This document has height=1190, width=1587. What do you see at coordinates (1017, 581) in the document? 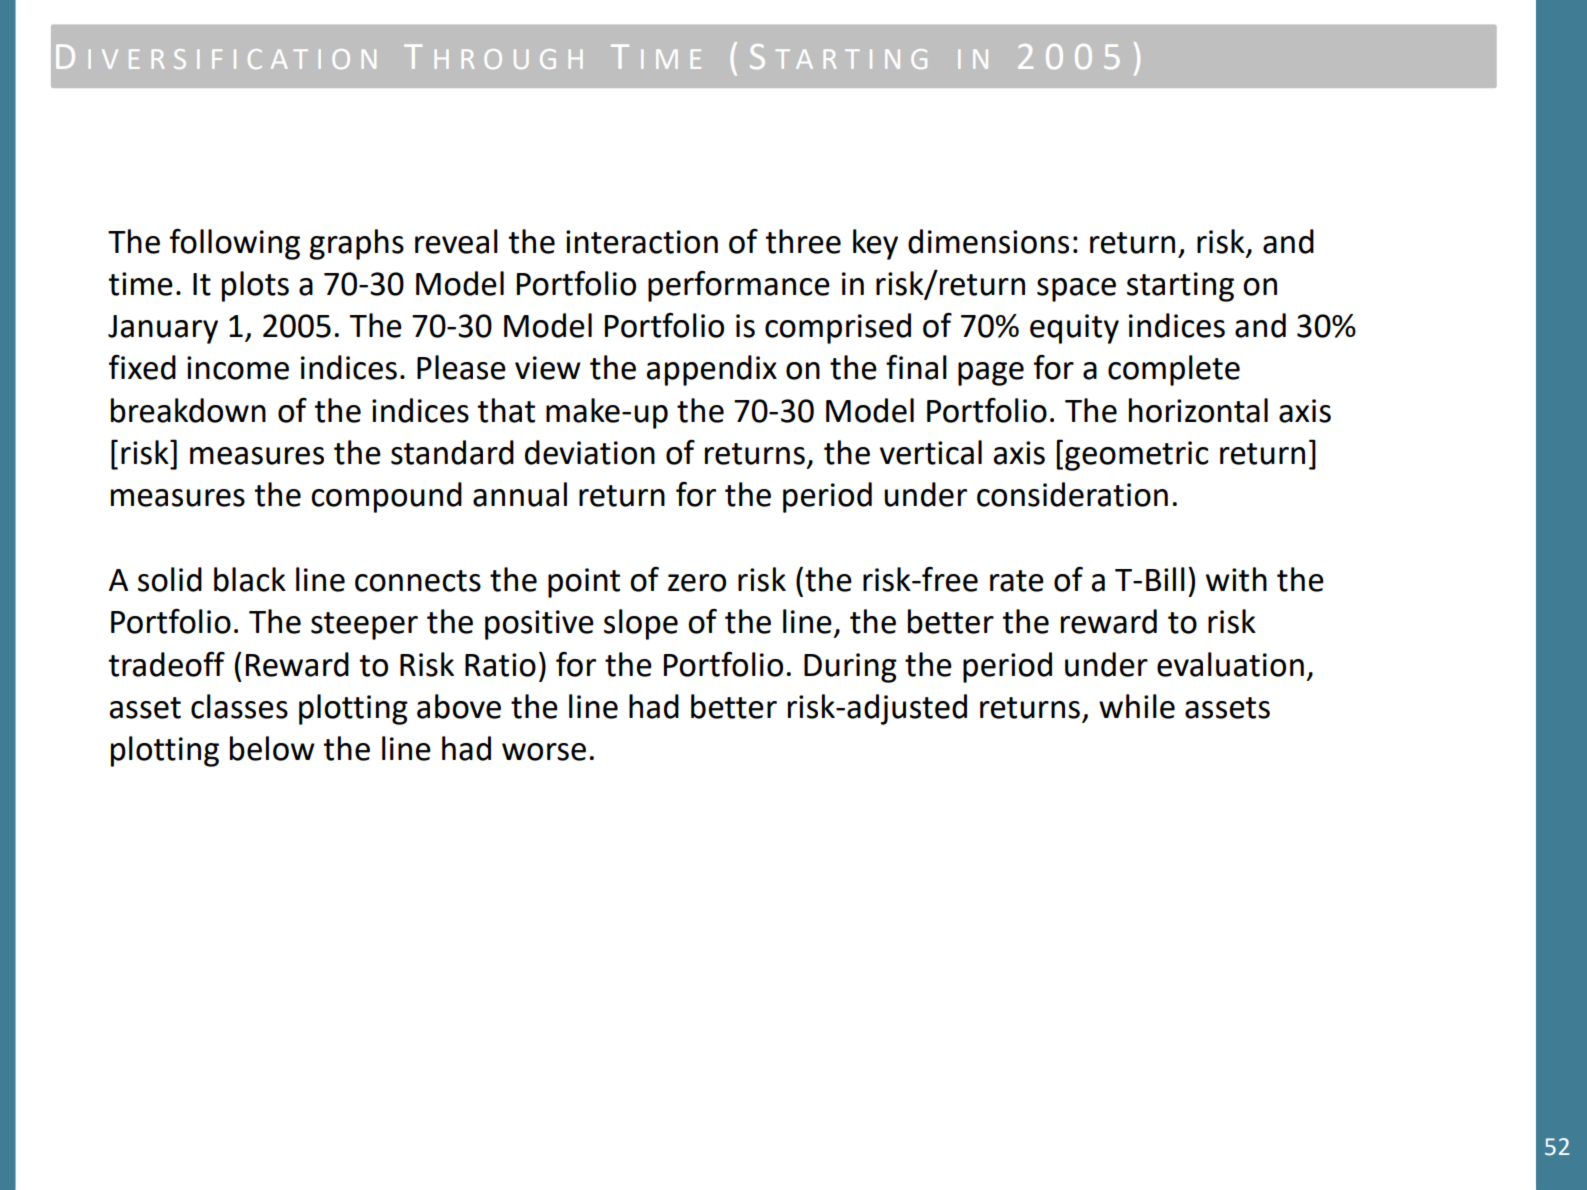
I see `rate` at bounding box center [1017, 581].
